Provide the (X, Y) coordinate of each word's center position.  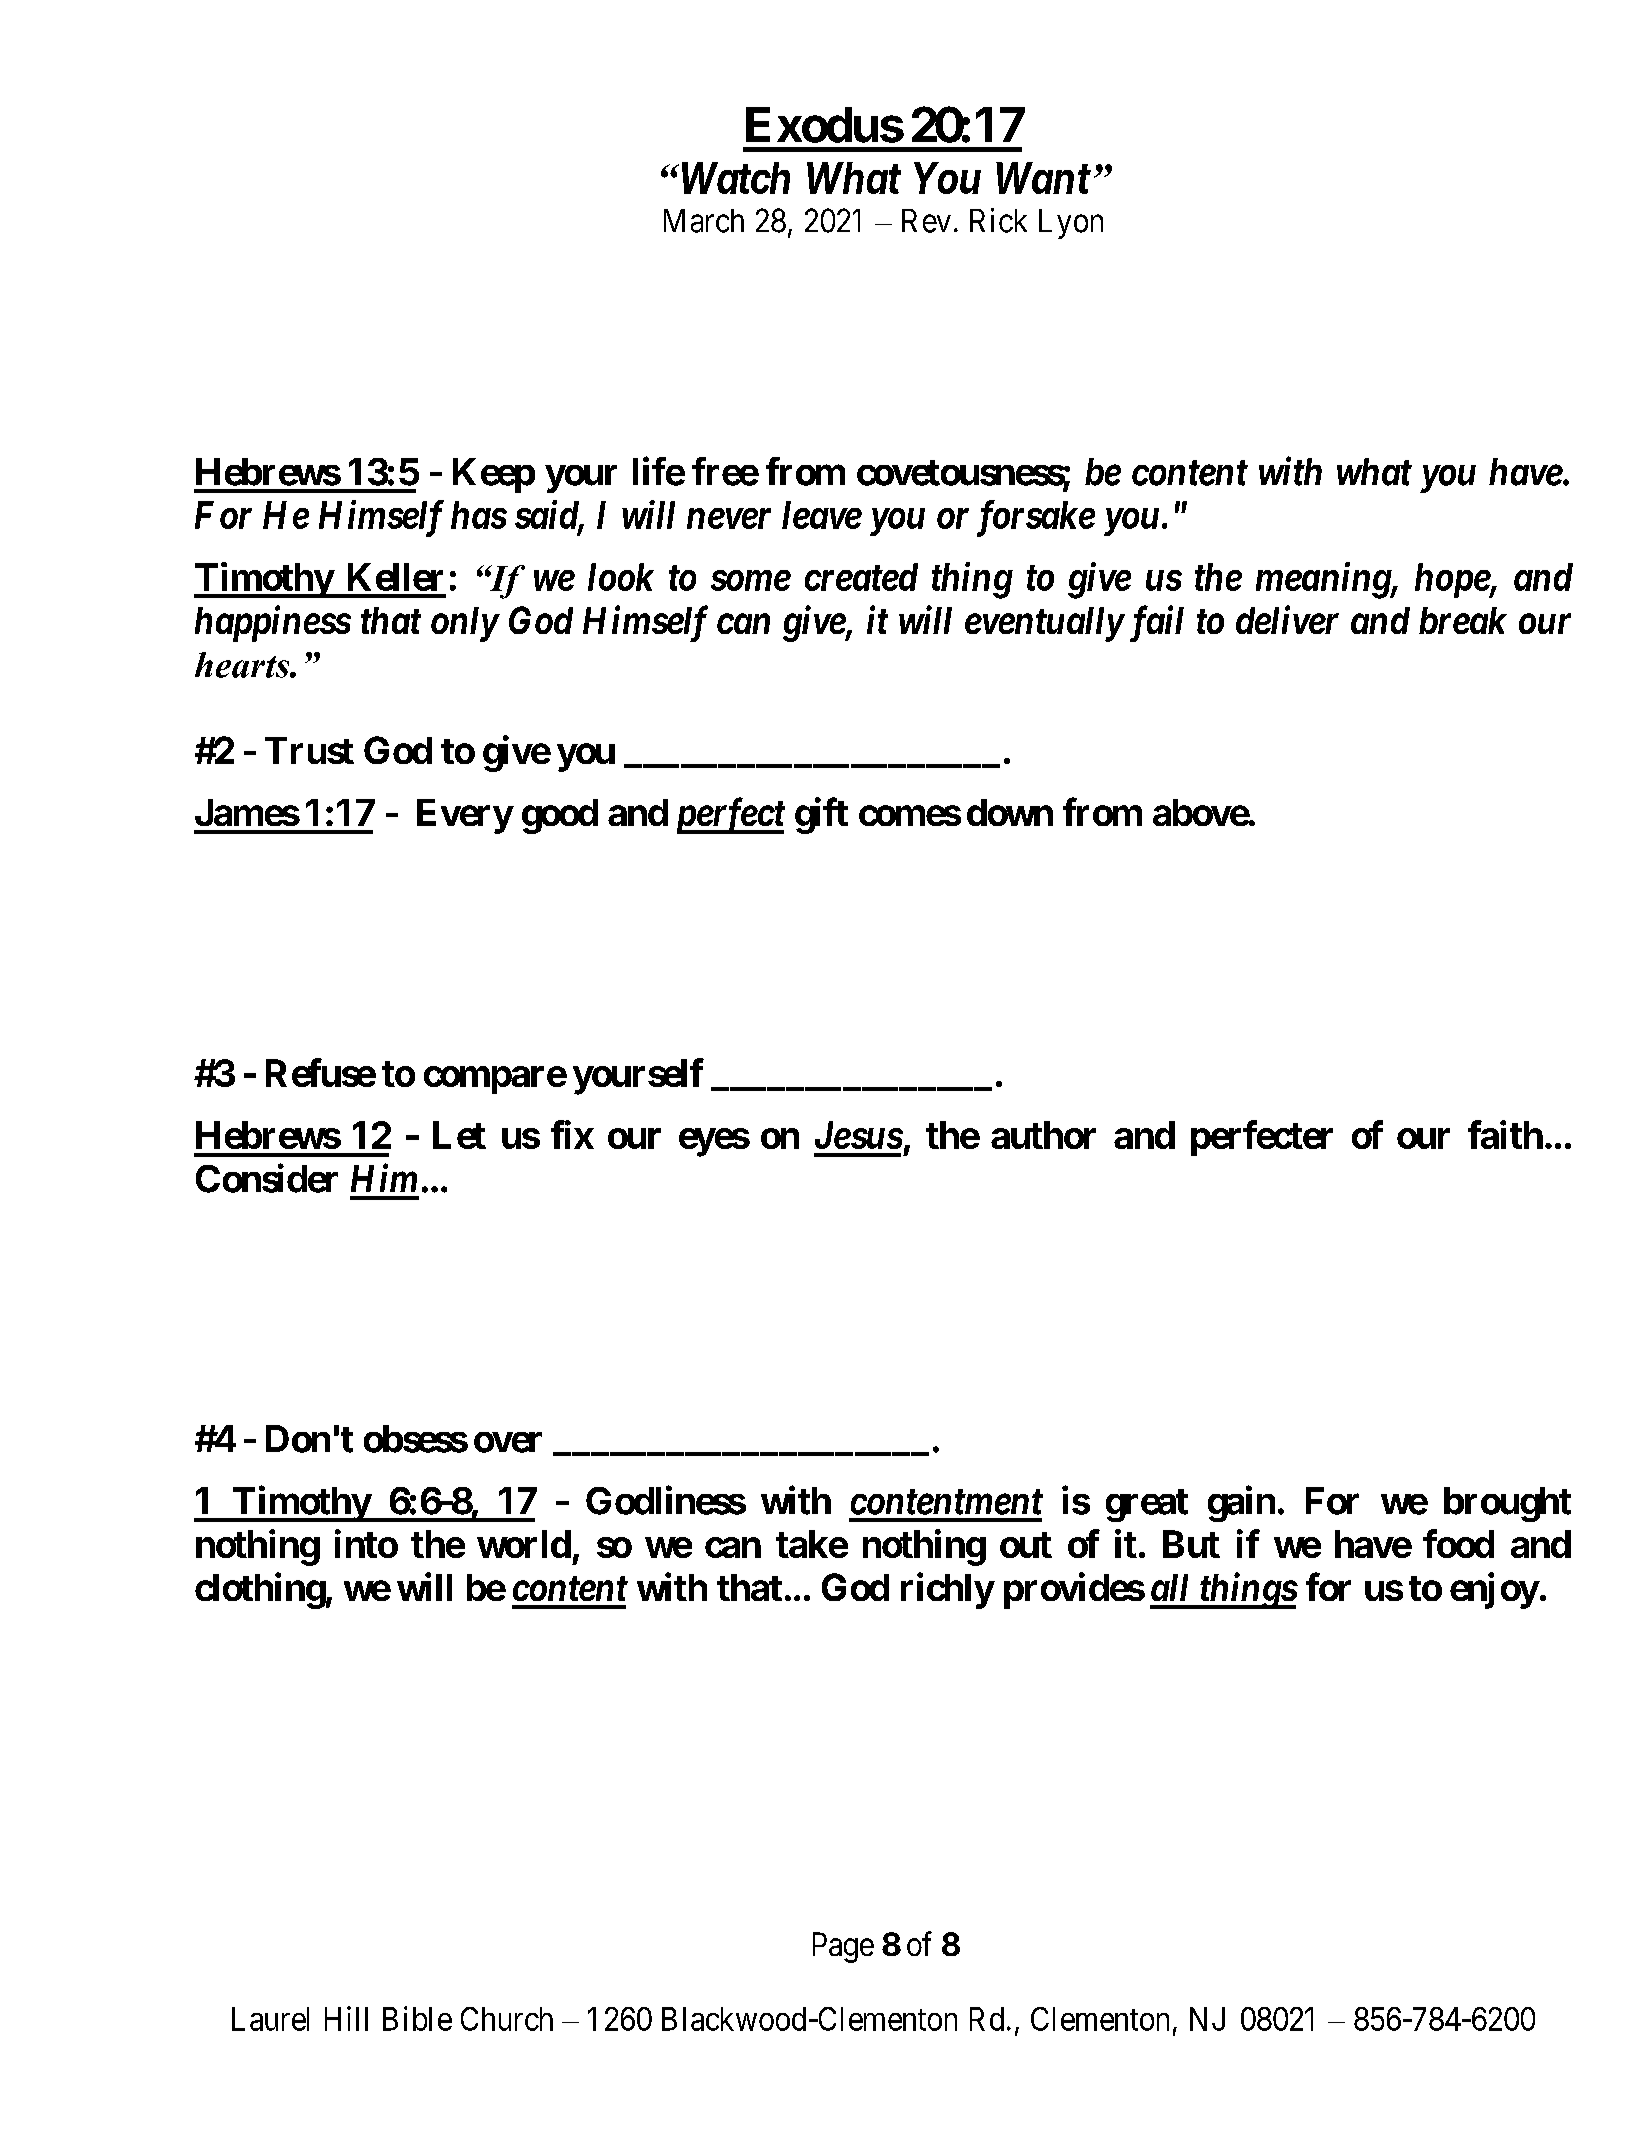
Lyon (1071, 224)
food (1458, 1543)
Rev (926, 221)
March (704, 221)
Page (843, 1947)
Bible (417, 2018)
